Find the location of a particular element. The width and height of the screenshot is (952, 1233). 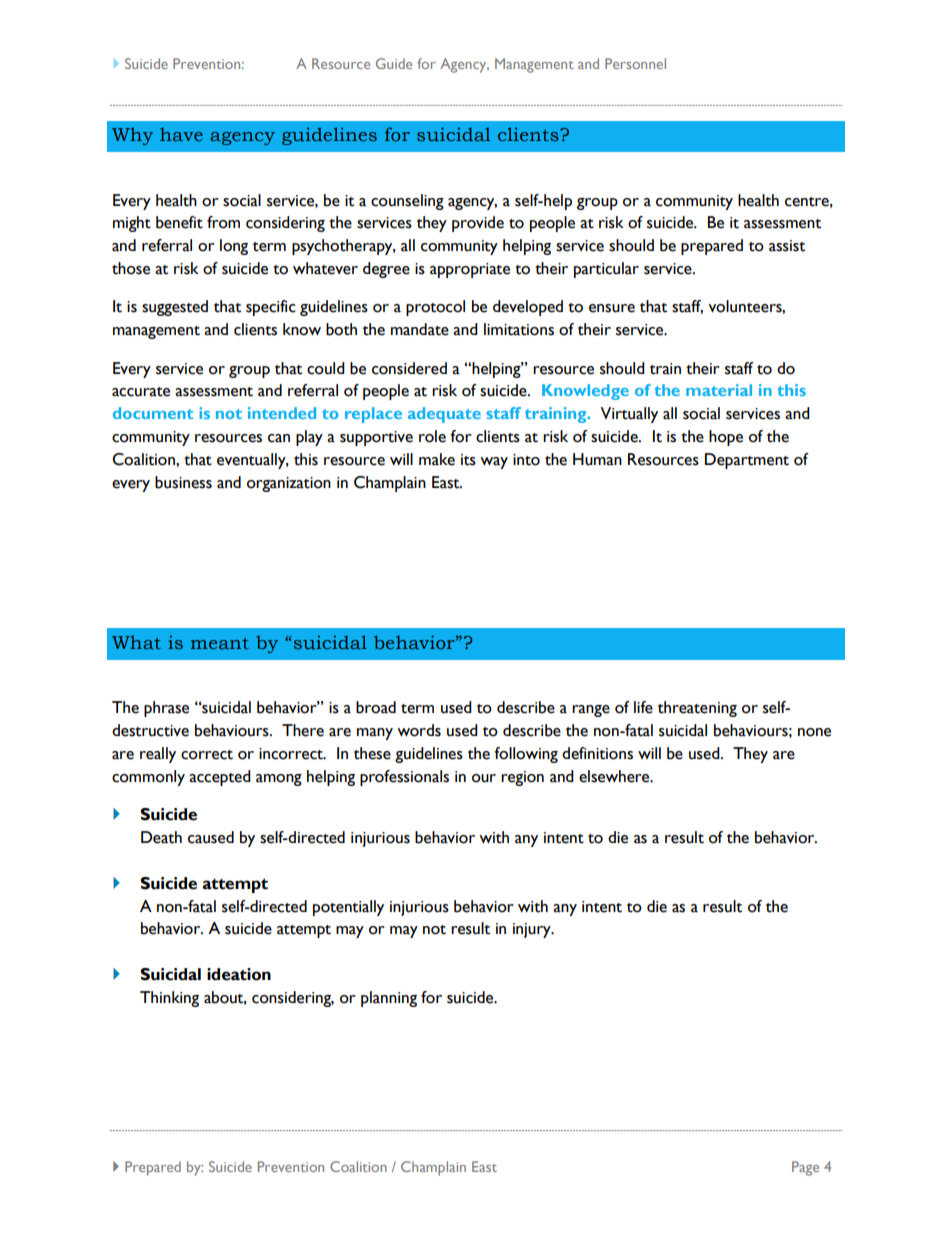

Thinking is located at coordinates (169, 999).
